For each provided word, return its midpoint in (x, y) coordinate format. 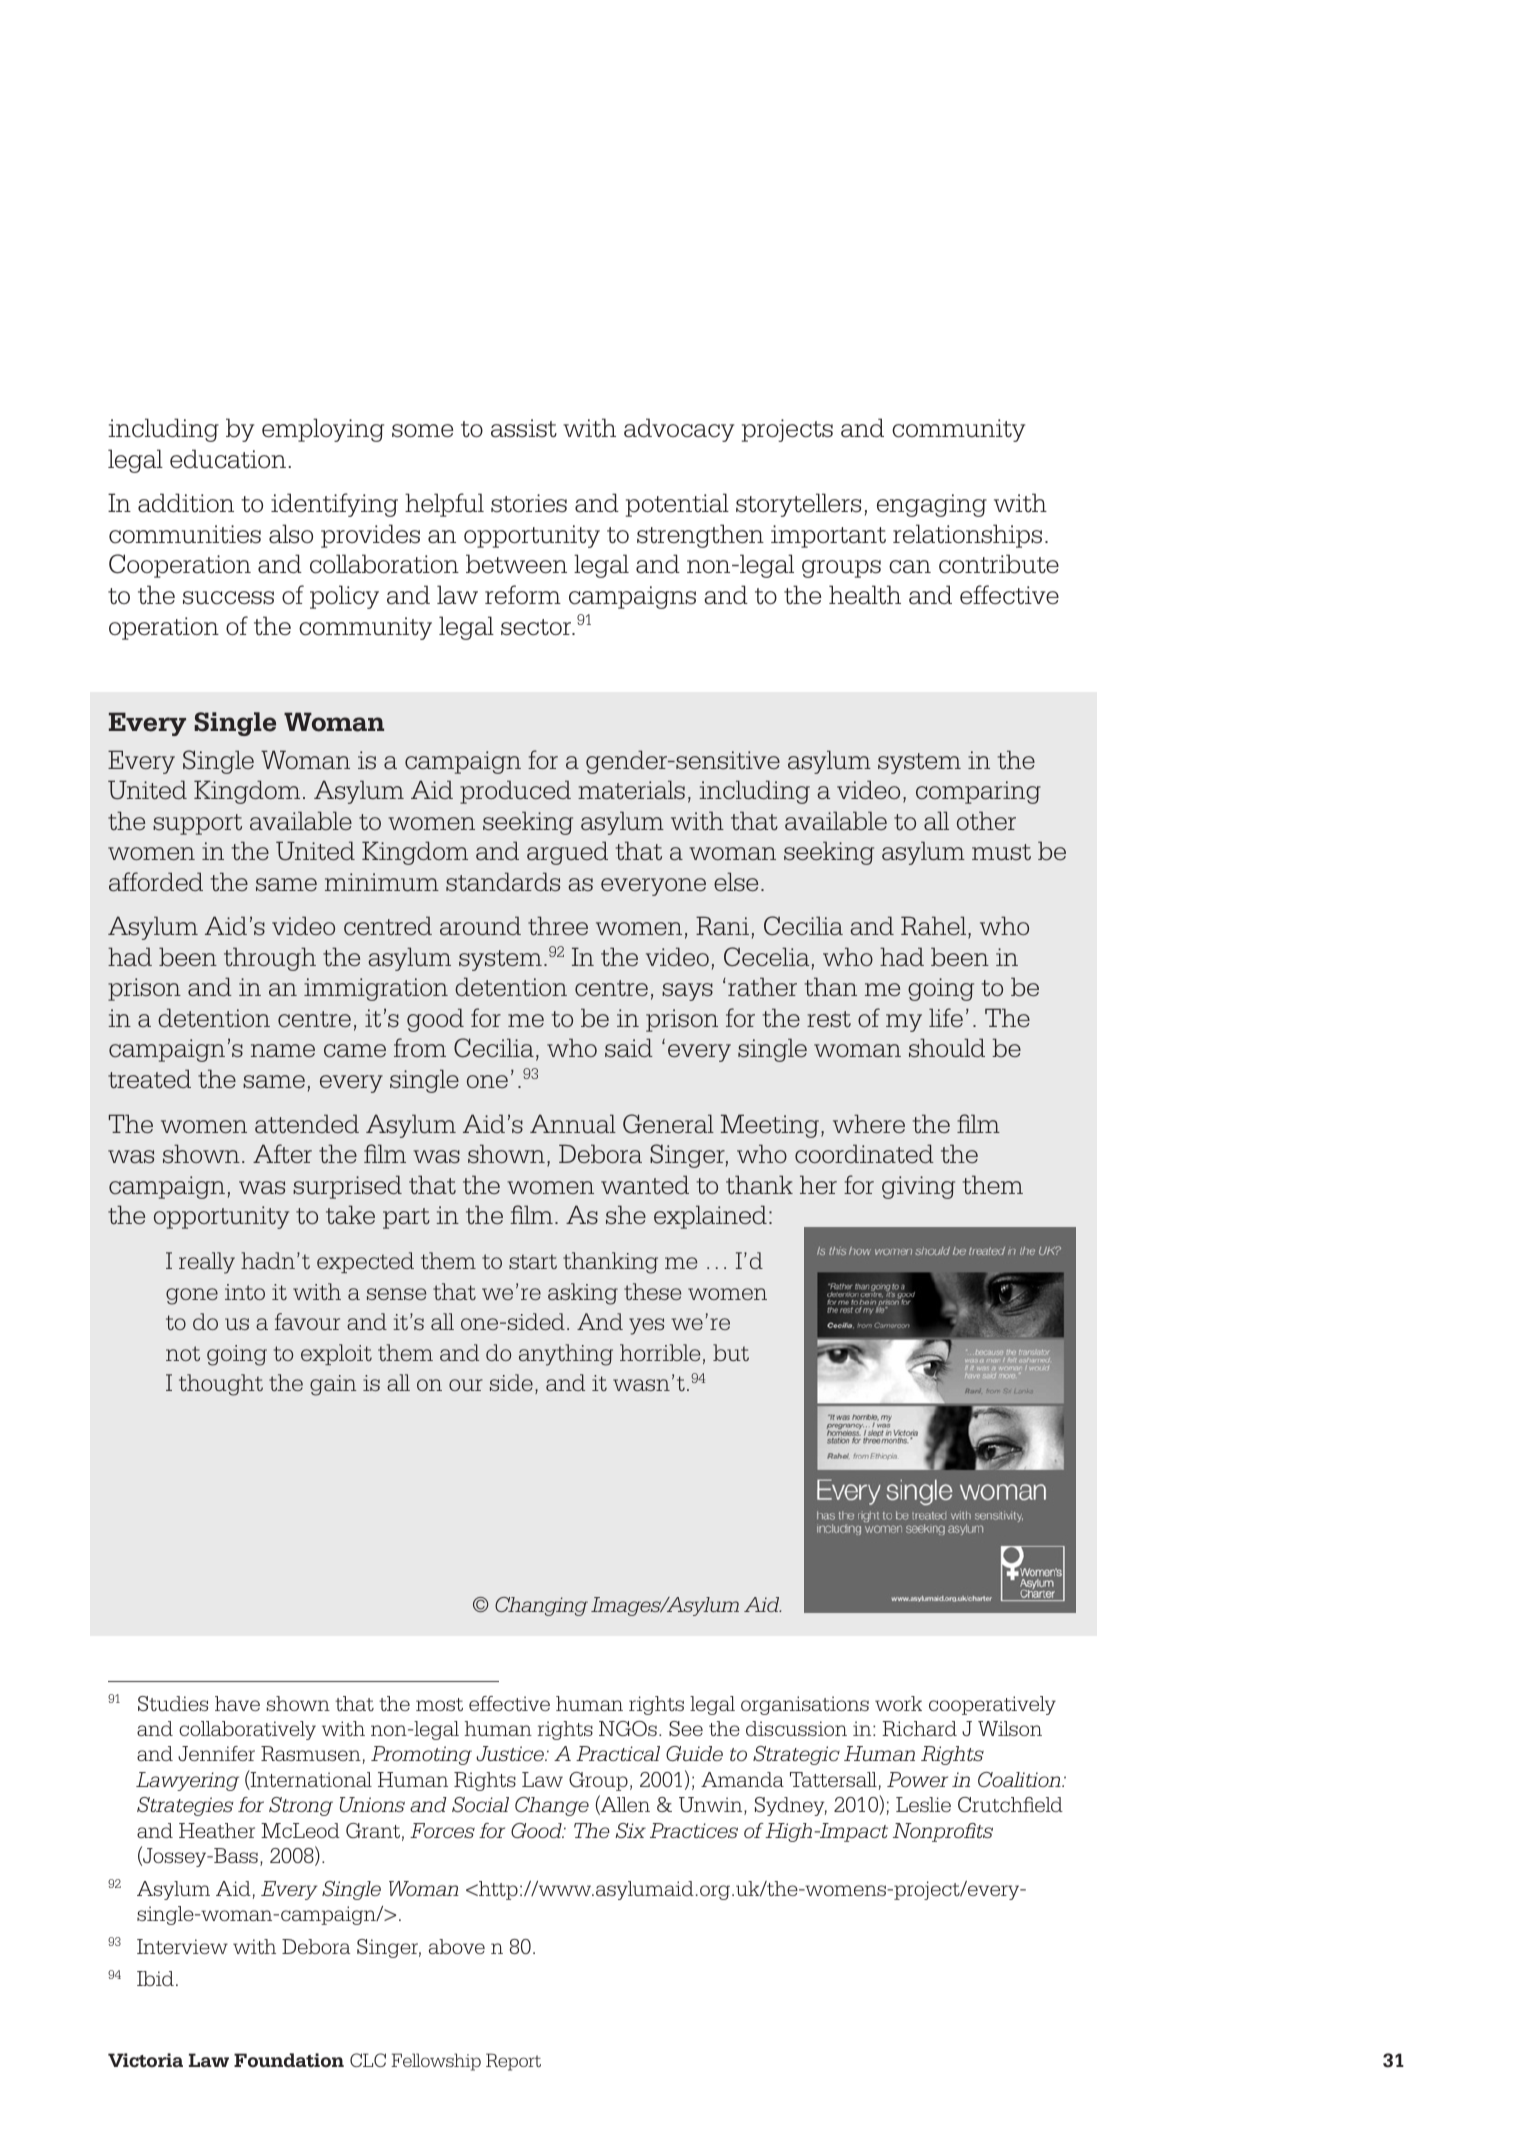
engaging (932, 505)
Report (513, 2062)
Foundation (289, 2060)
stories (529, 503)
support (197, 824)
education (228, 459)
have (237, 1703)
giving (918, 1187)
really (207, 1263)
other (986, 820)
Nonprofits (943, 1832)
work (898, 1703)
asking (583, 1294)
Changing (541, 1606)
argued (567, 853)
